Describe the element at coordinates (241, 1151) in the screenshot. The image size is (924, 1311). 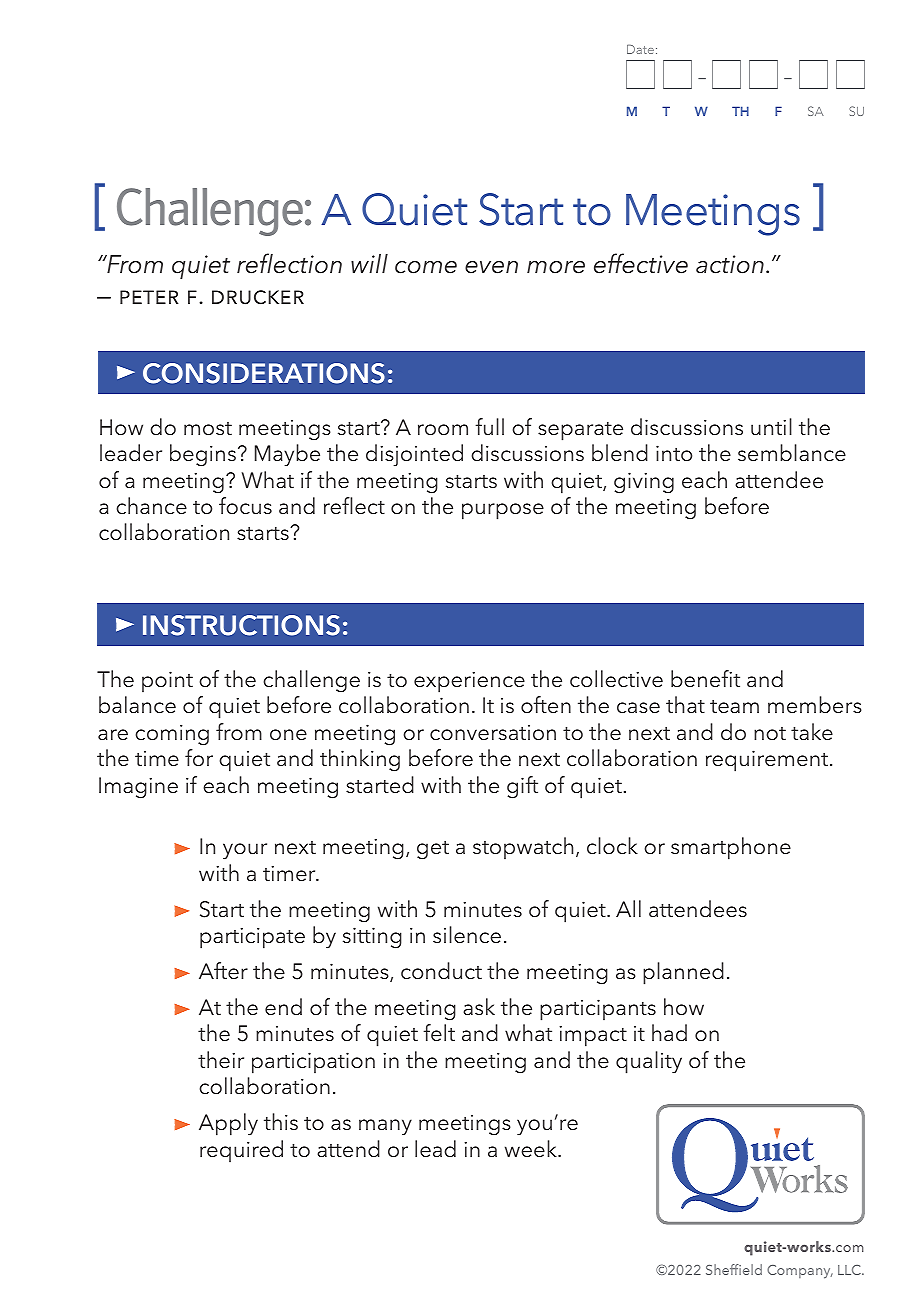
I see `required` at that location.
